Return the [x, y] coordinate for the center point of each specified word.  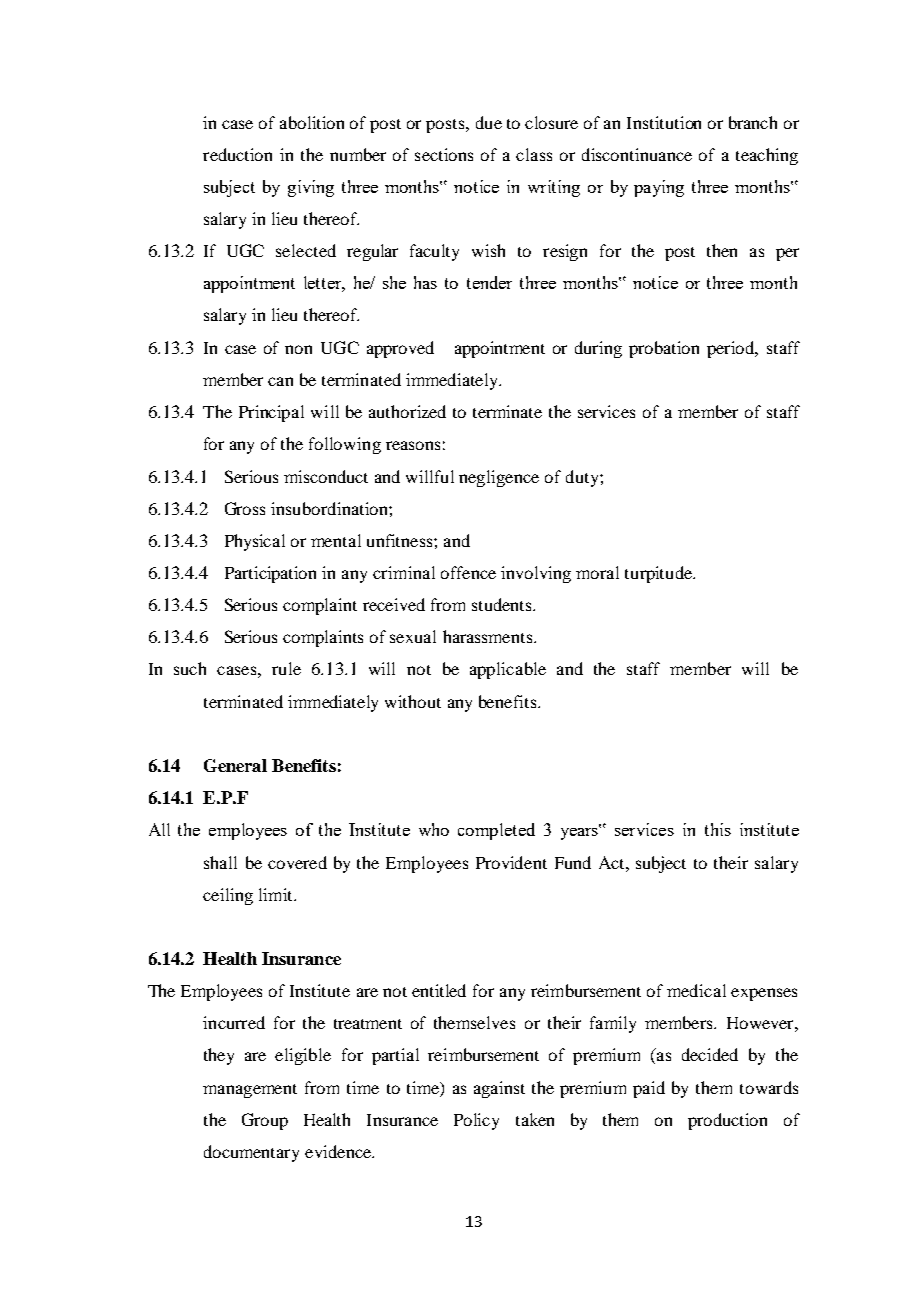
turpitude [659, 574]
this [718, 829]
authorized [407, 411]
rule [286, 668]
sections [444, 154]
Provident [511, 862]
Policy [476, 1121]
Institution [664, 122]
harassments [489, 636]
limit [277, 894]
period [732, 349]
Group [265, 1121]
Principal [271, 413]
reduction [237, 154]
